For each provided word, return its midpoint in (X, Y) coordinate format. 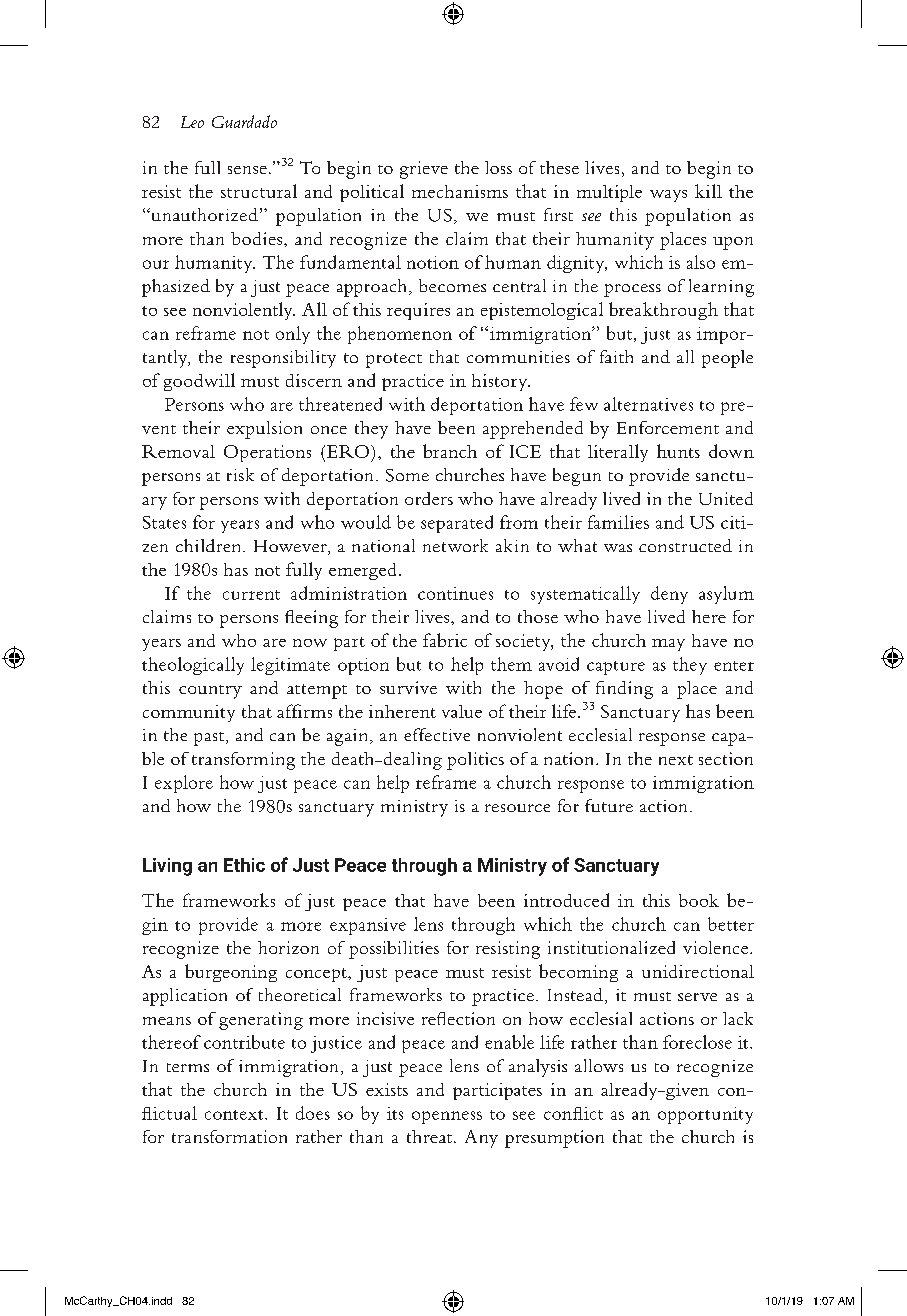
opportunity (705, 1115)
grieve (424, 170)
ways (668, 196)
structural (259, 191)
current (251, 595)
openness (447, 1117)
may (668, 645)
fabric (445, 640)
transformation (229, 1136)
